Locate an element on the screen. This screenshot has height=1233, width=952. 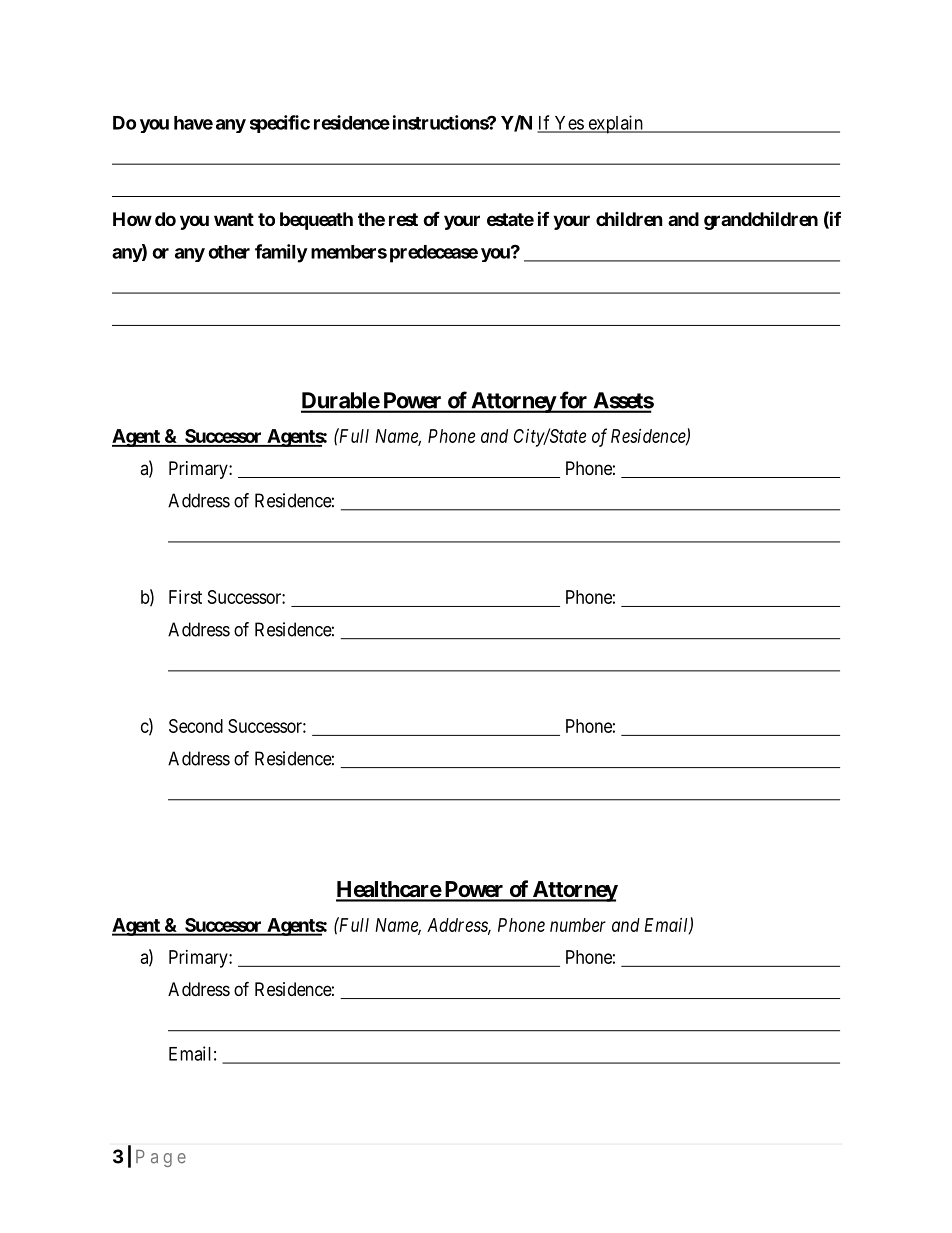
family is located at coordinates (281, 253).
